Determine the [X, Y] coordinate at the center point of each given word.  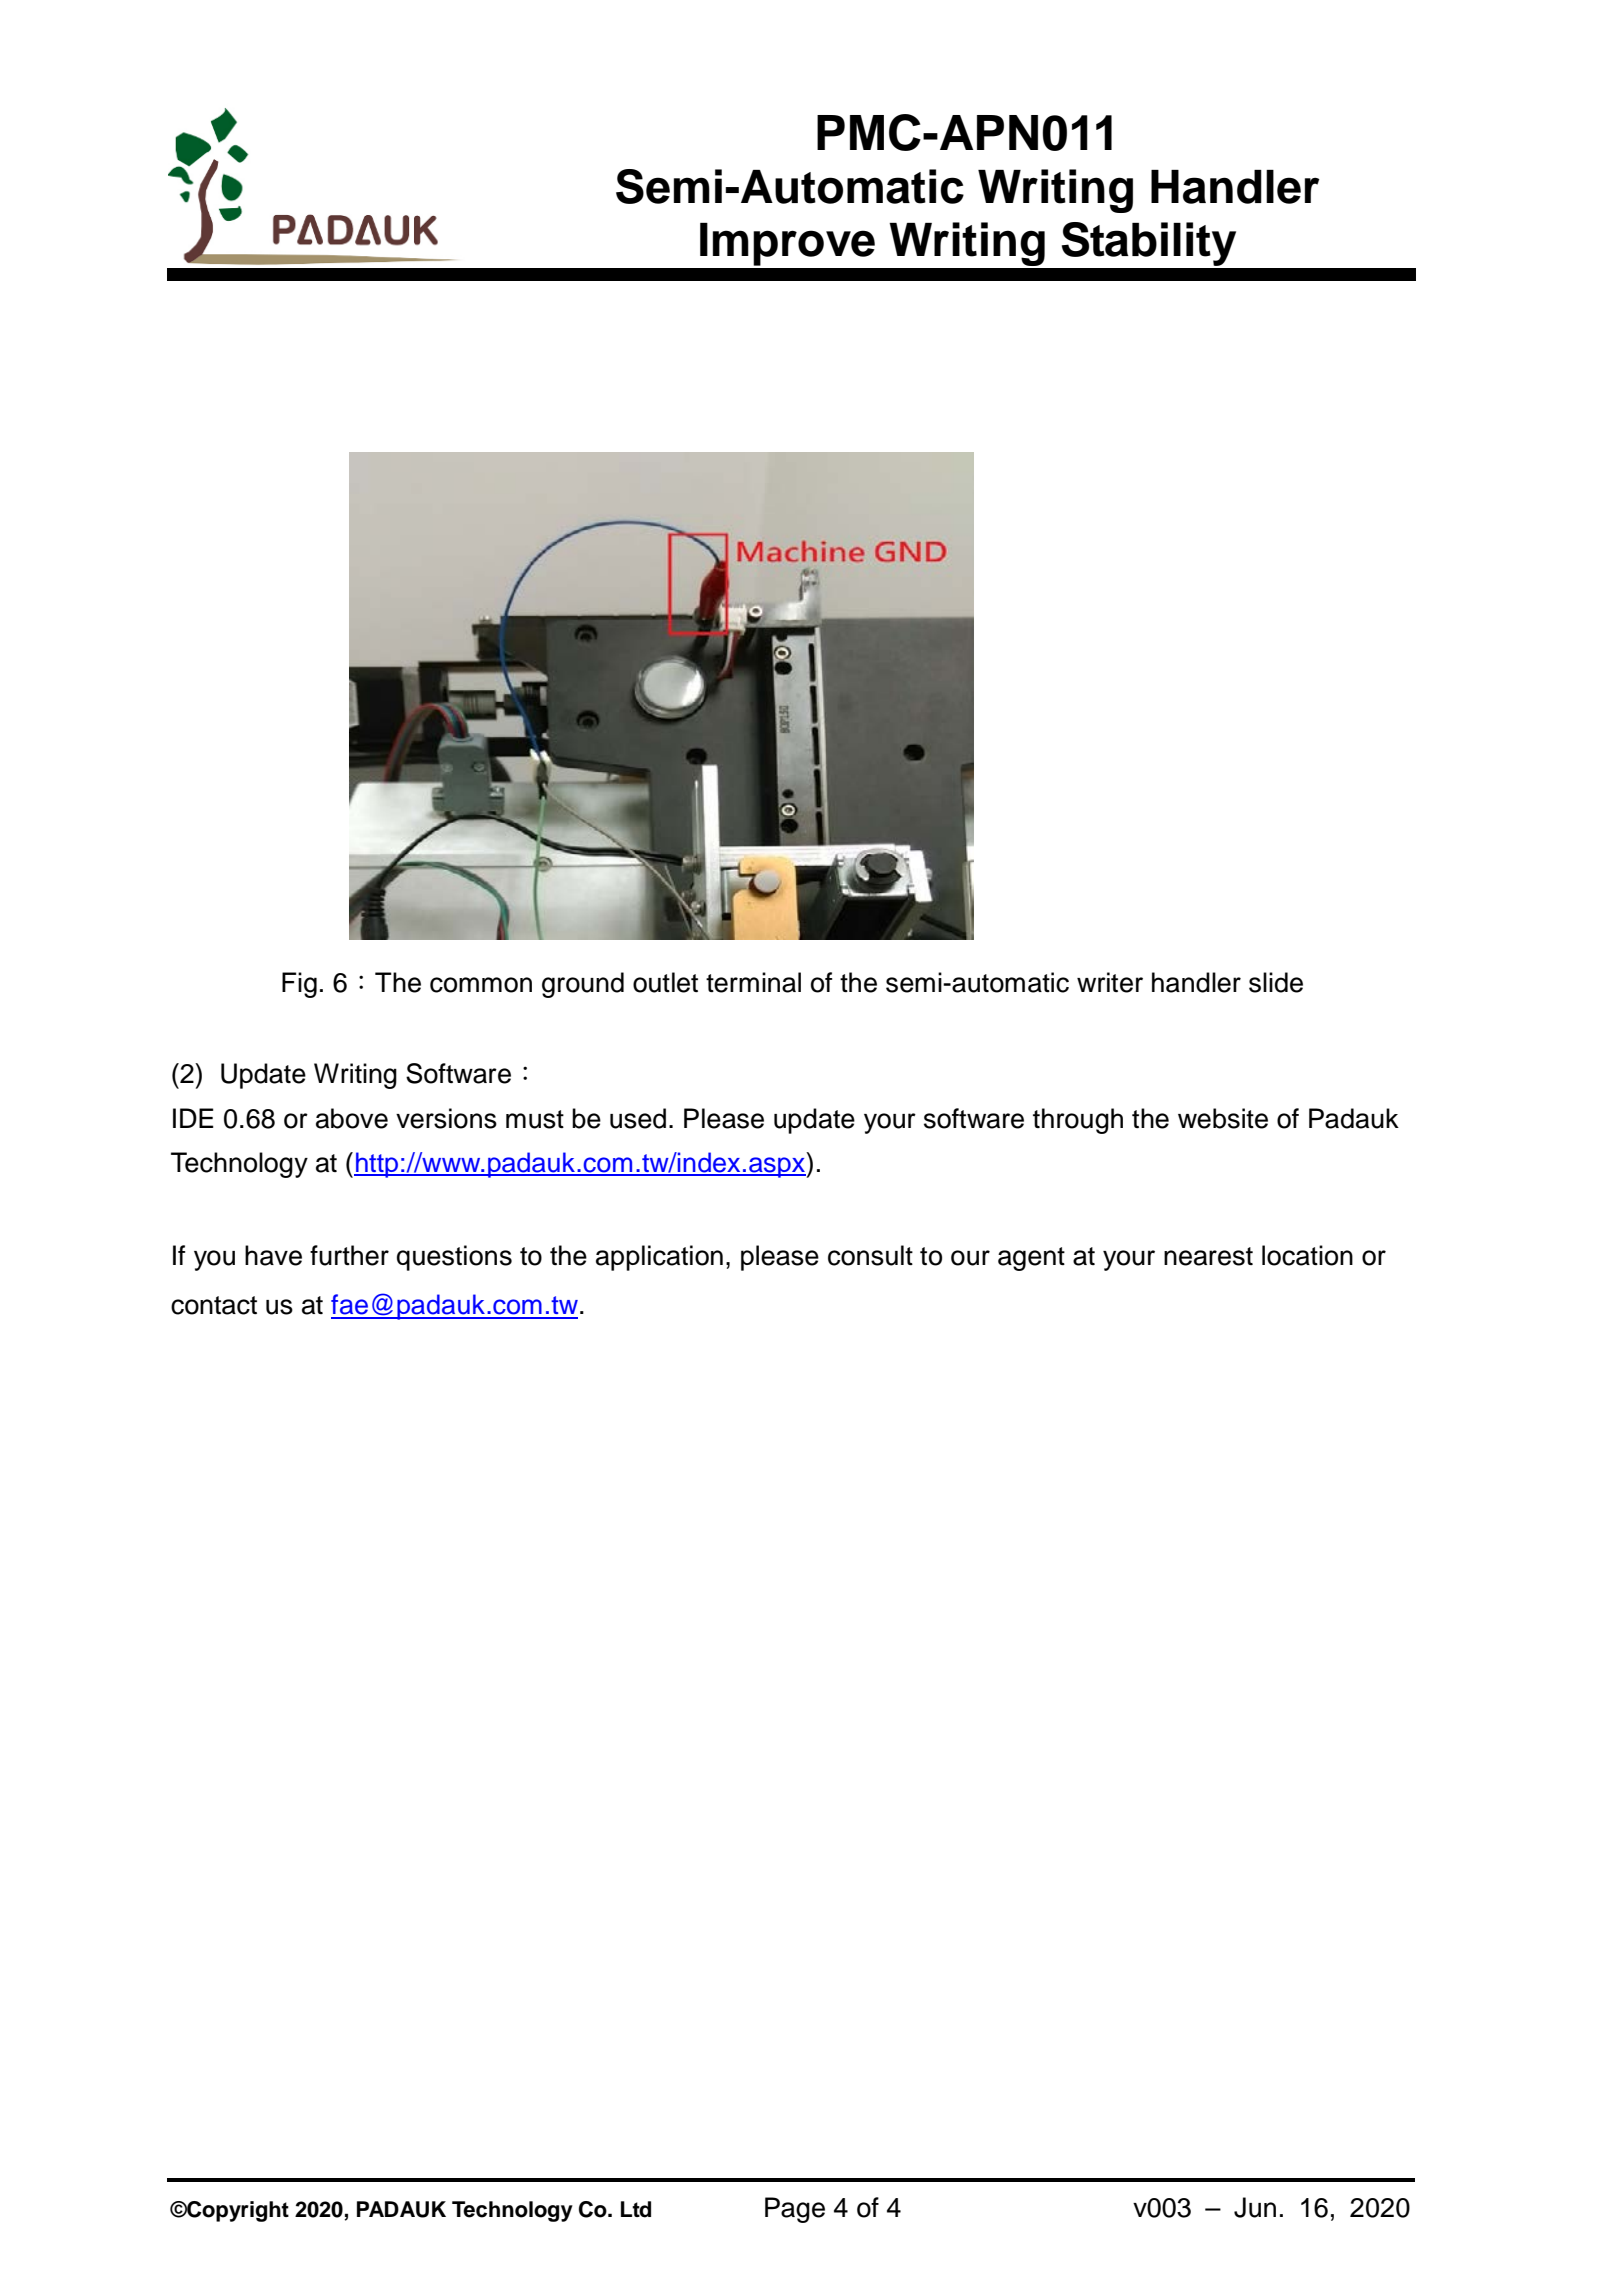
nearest [1208, 1256]
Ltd [636, 2209]
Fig [299, 985]
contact [214, 1305]
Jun [1255, 2207]
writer [1110, 982]
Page [795, 2210]
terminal [753, 982]
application [659, 1258]
